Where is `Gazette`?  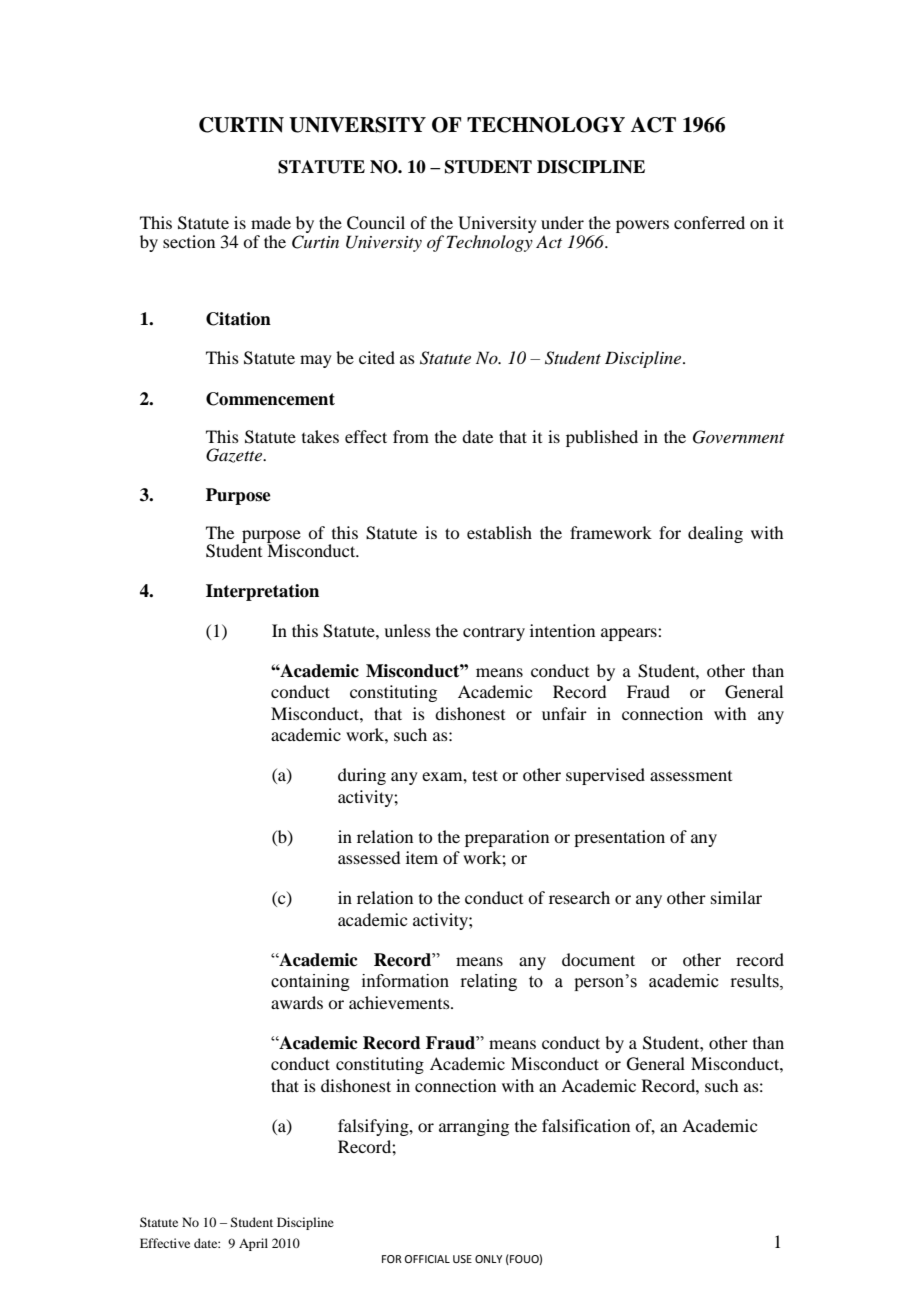
Gazette is located at coordinates (235, 455).
